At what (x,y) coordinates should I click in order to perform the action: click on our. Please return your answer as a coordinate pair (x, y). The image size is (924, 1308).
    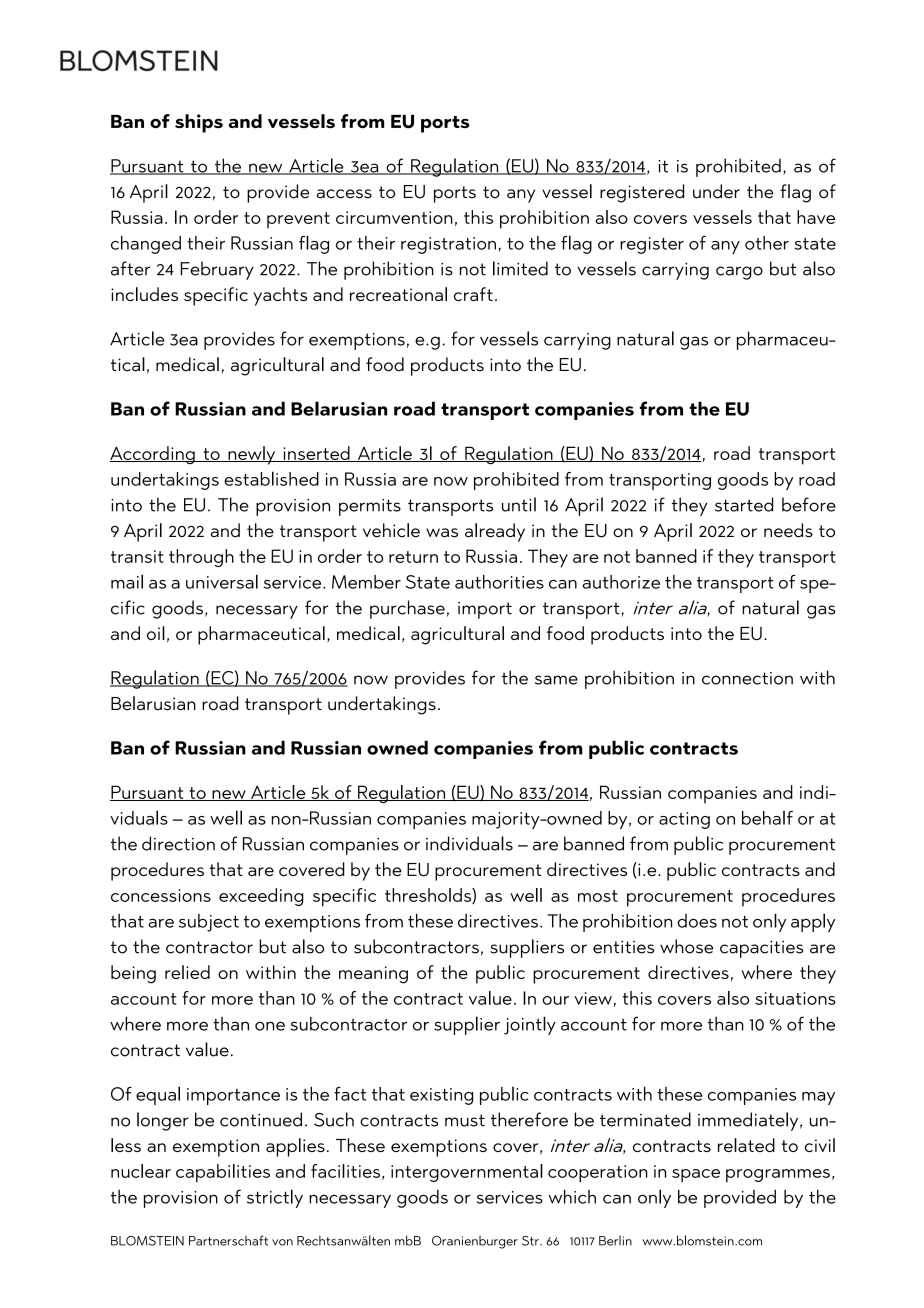
    Looking at the image, I should click on (555, 1000).
